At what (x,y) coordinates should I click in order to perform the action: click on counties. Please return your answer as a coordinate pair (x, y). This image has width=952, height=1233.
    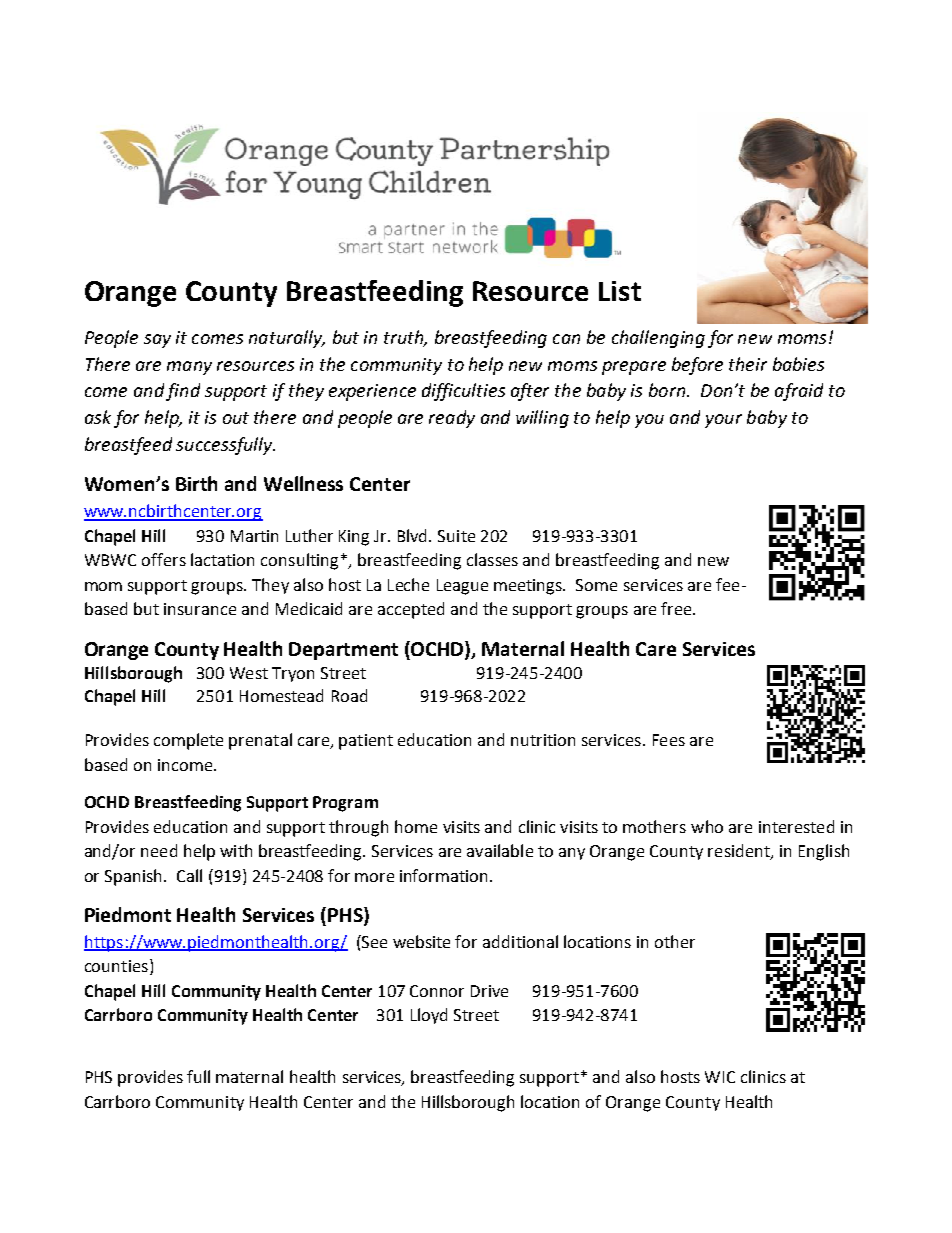
    Looking at the image, I should click on (116, 966).
